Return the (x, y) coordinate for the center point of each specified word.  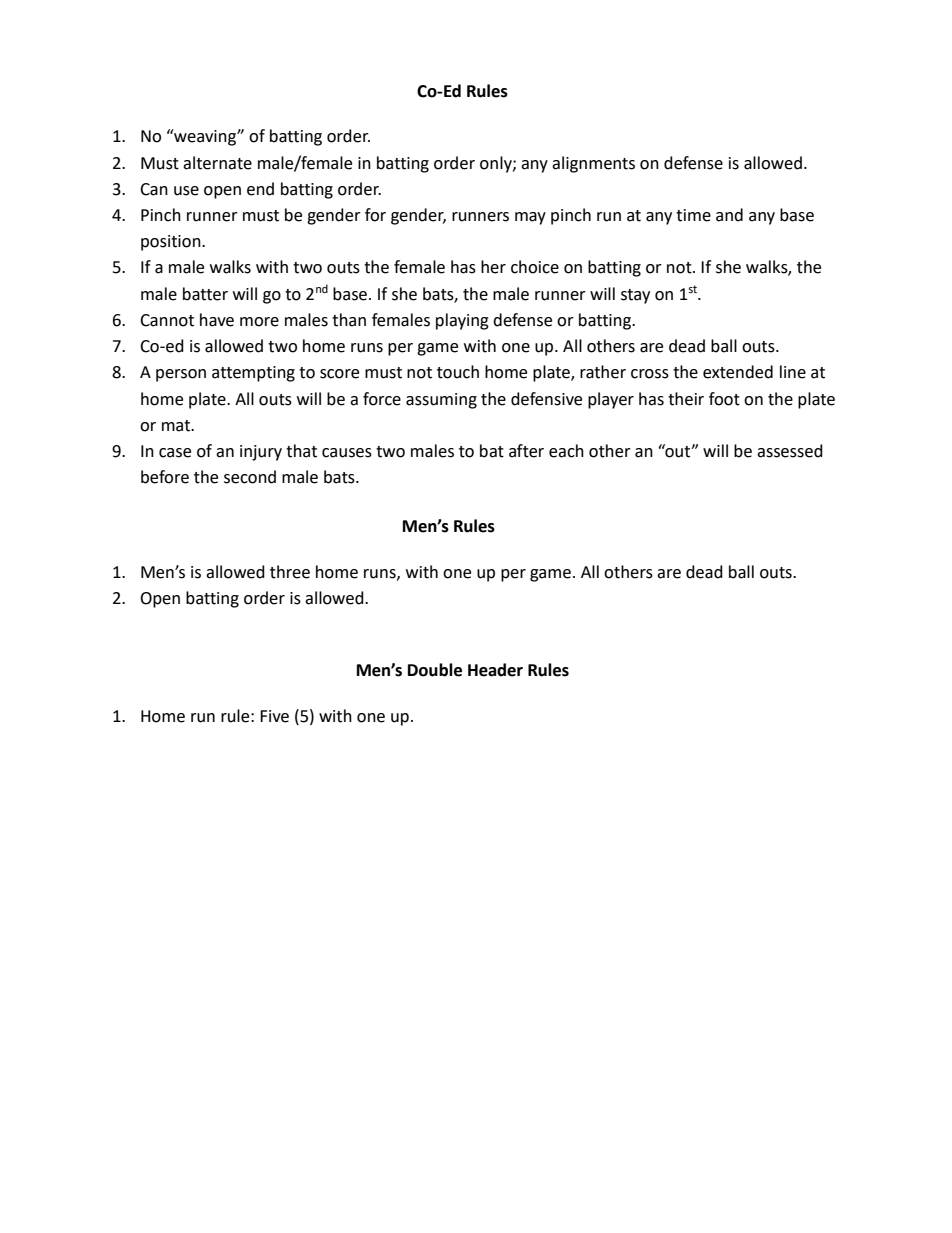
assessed (790, 451)
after (526, 451)
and (729, 215)
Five (274, 716)
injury (261, 453)
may (530, 218)
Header (495, 670)
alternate (217, 163)
